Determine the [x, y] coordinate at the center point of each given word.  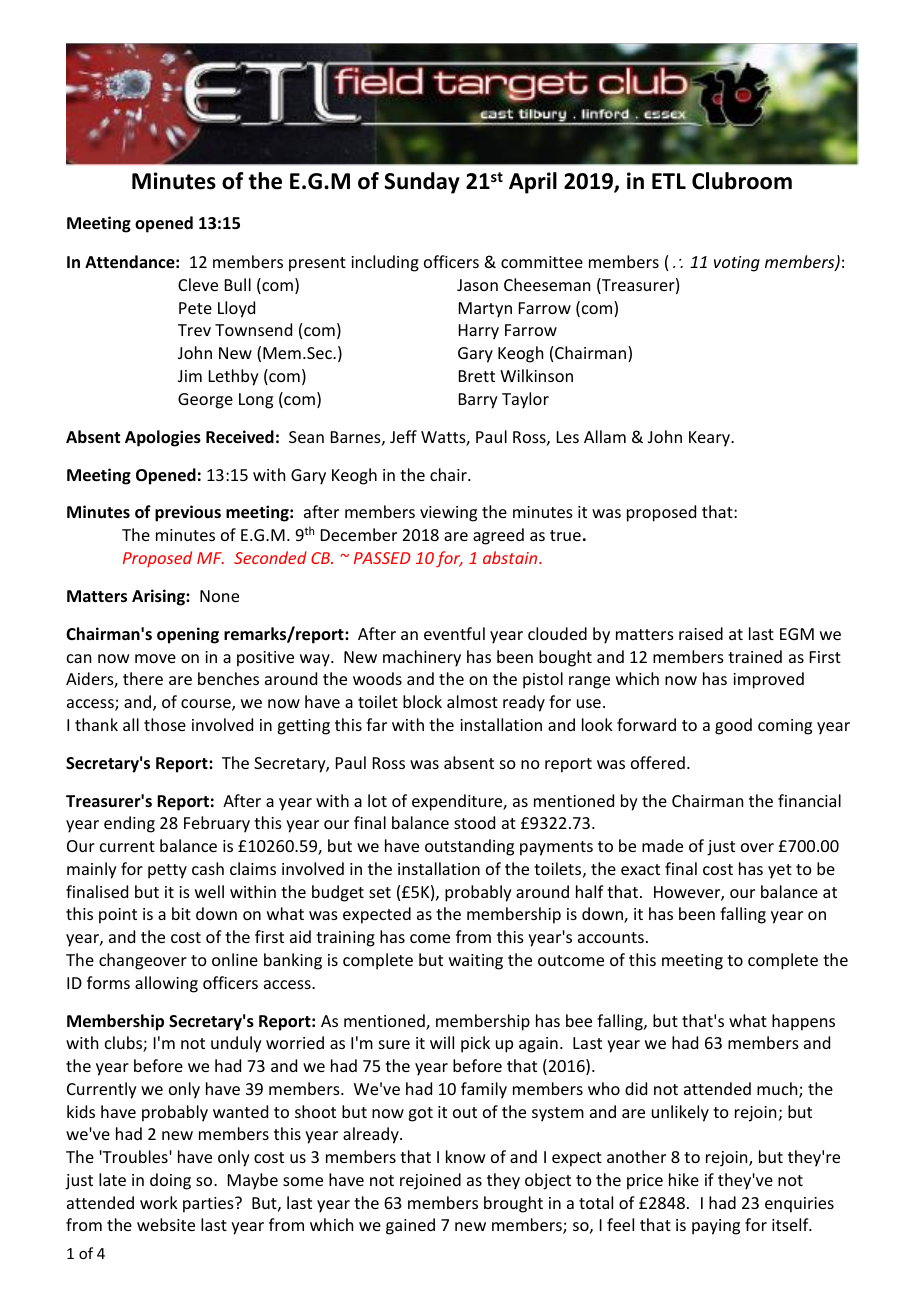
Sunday [422, 183]
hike [684, 1179]
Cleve [198, 284]
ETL [669, 181]
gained [410, 1226]
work [159, 1202]
